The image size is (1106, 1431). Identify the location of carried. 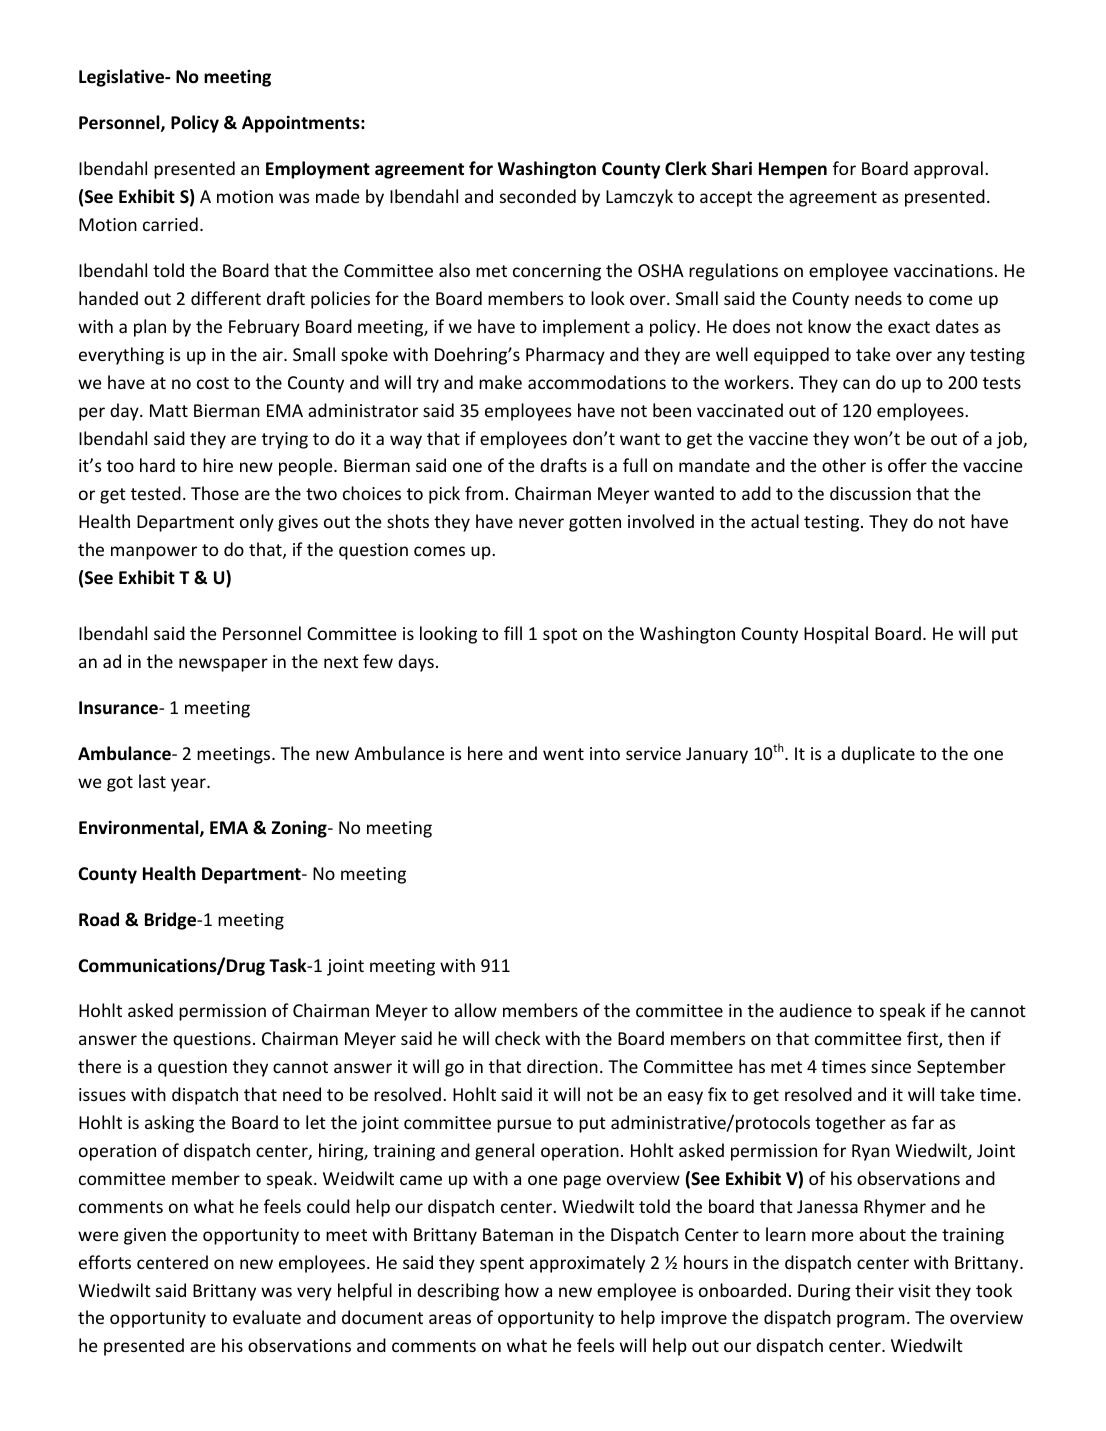
(170, 224).
